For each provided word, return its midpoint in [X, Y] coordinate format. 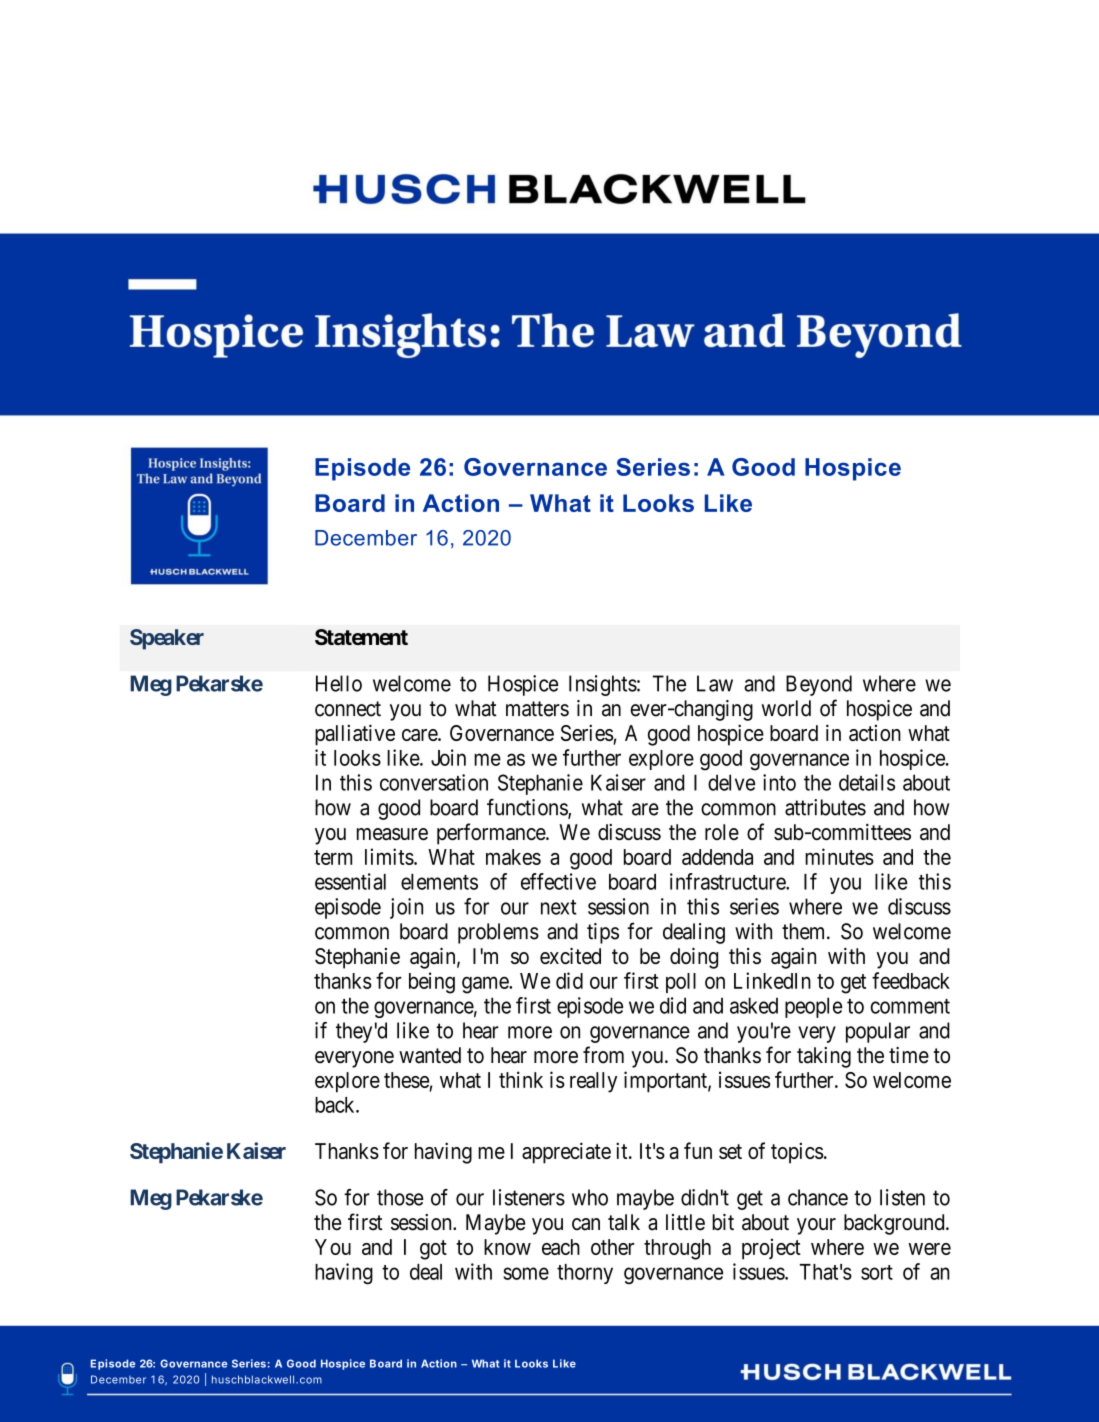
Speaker [167, 639]
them [805, 931]
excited [570, 955]
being [432, 983]
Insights [603, 685]
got [433, 1250]
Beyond [819, 685]
